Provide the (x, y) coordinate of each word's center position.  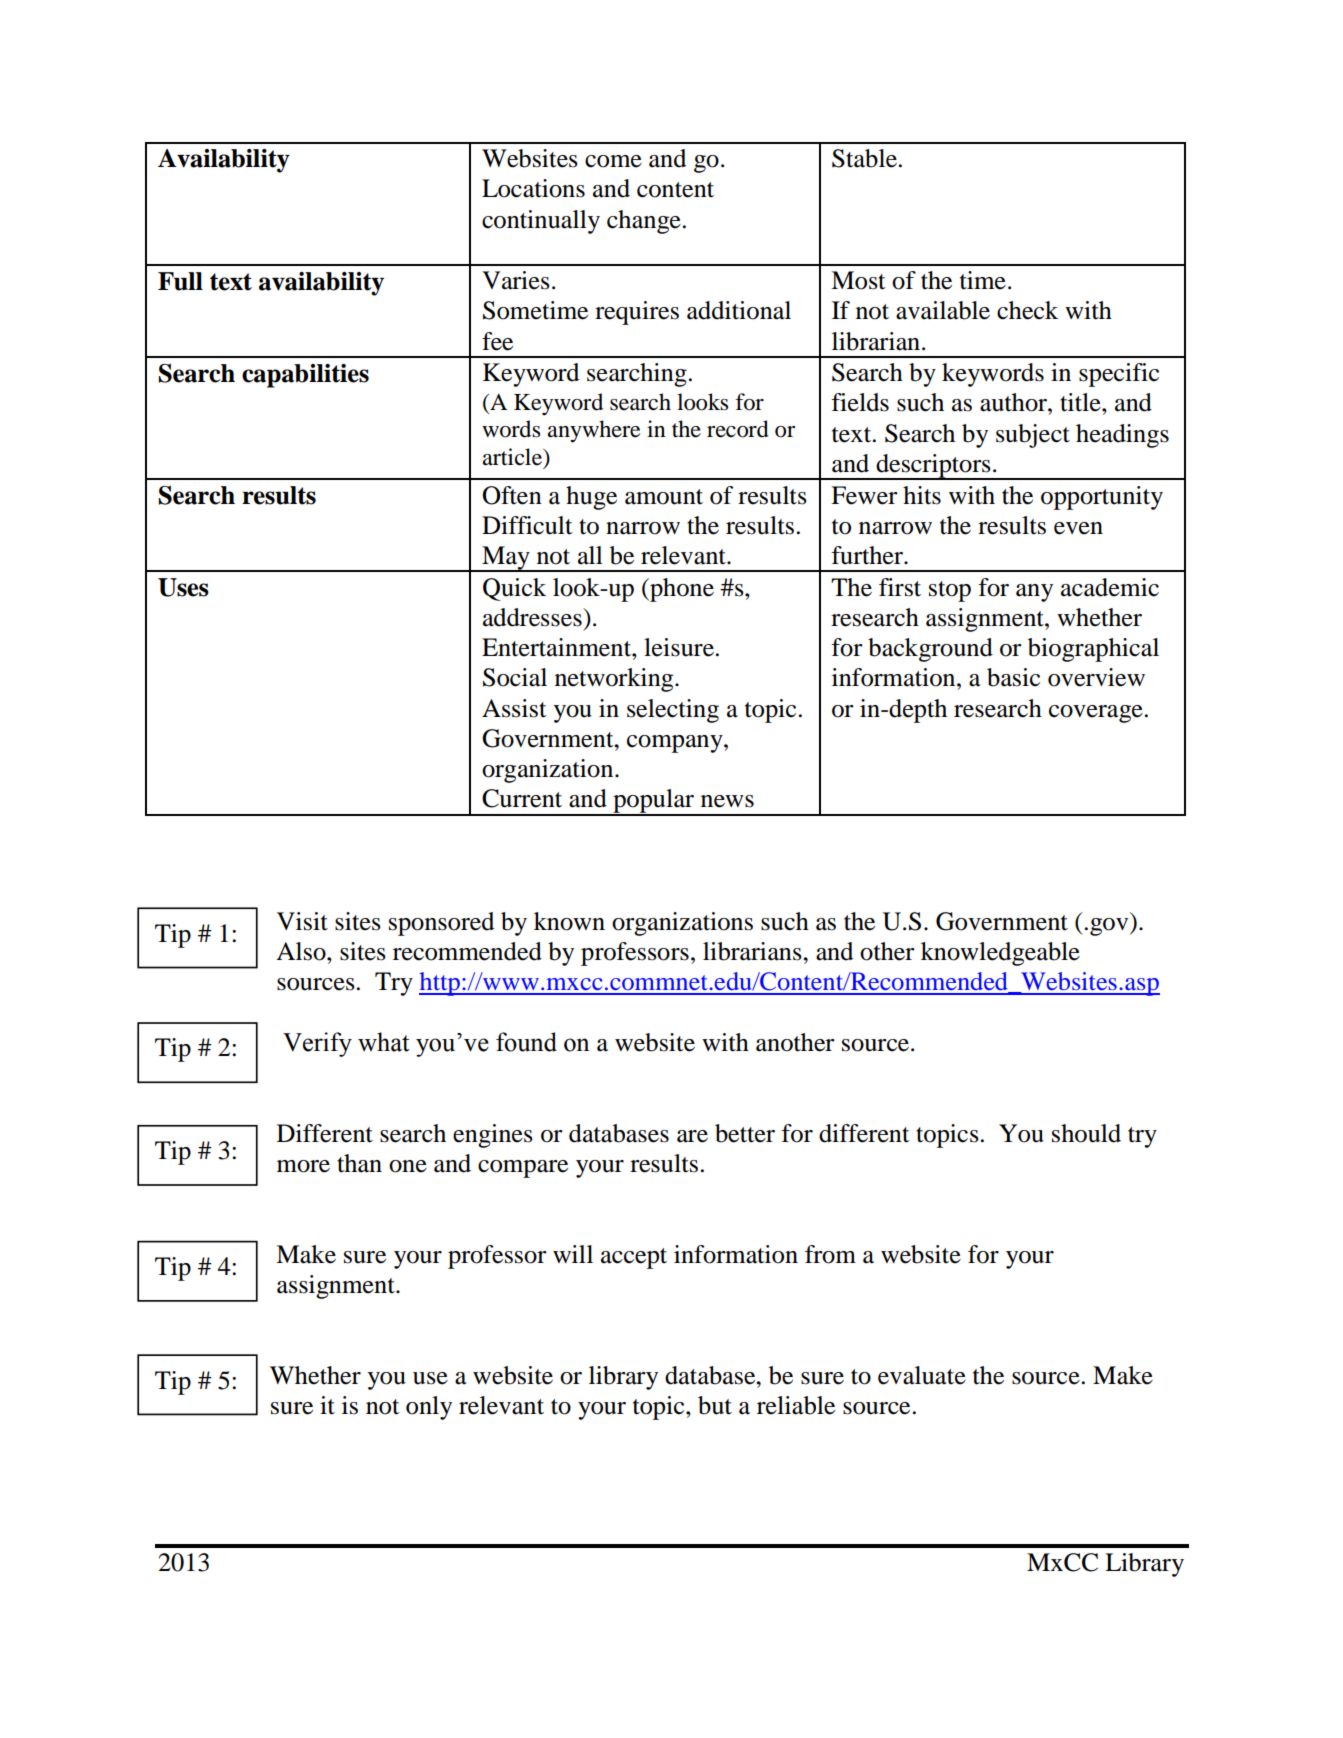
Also (302, 951)
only (429, 1408)
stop (950, 591)
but (715, 1405)
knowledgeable (1000, 954)
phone (681, 590)
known (569, 921)
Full (180, 281)
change (644, 222)
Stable (864, 158)
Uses (183, 587)
